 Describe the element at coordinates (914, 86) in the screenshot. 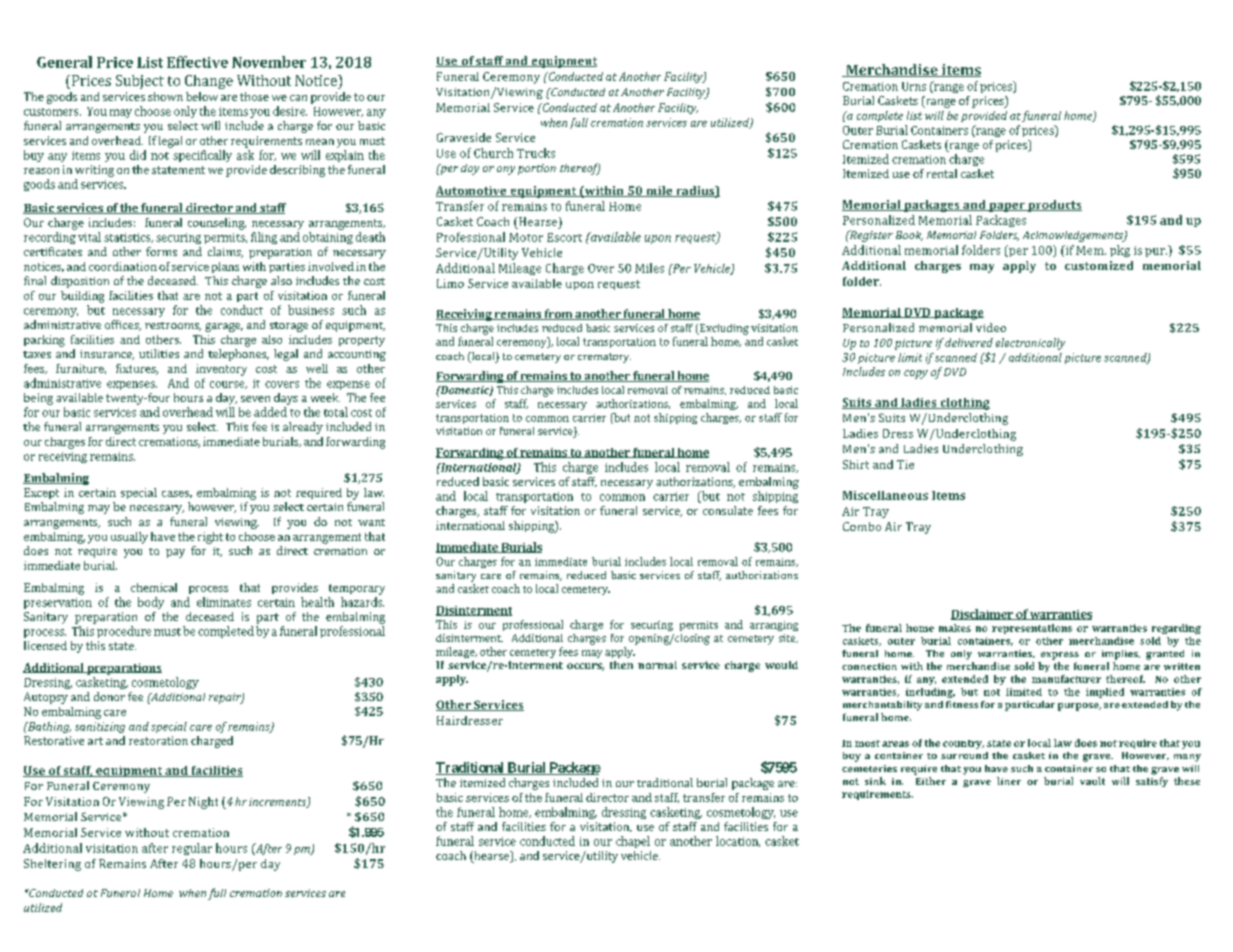

I see `Urns` at that location.
